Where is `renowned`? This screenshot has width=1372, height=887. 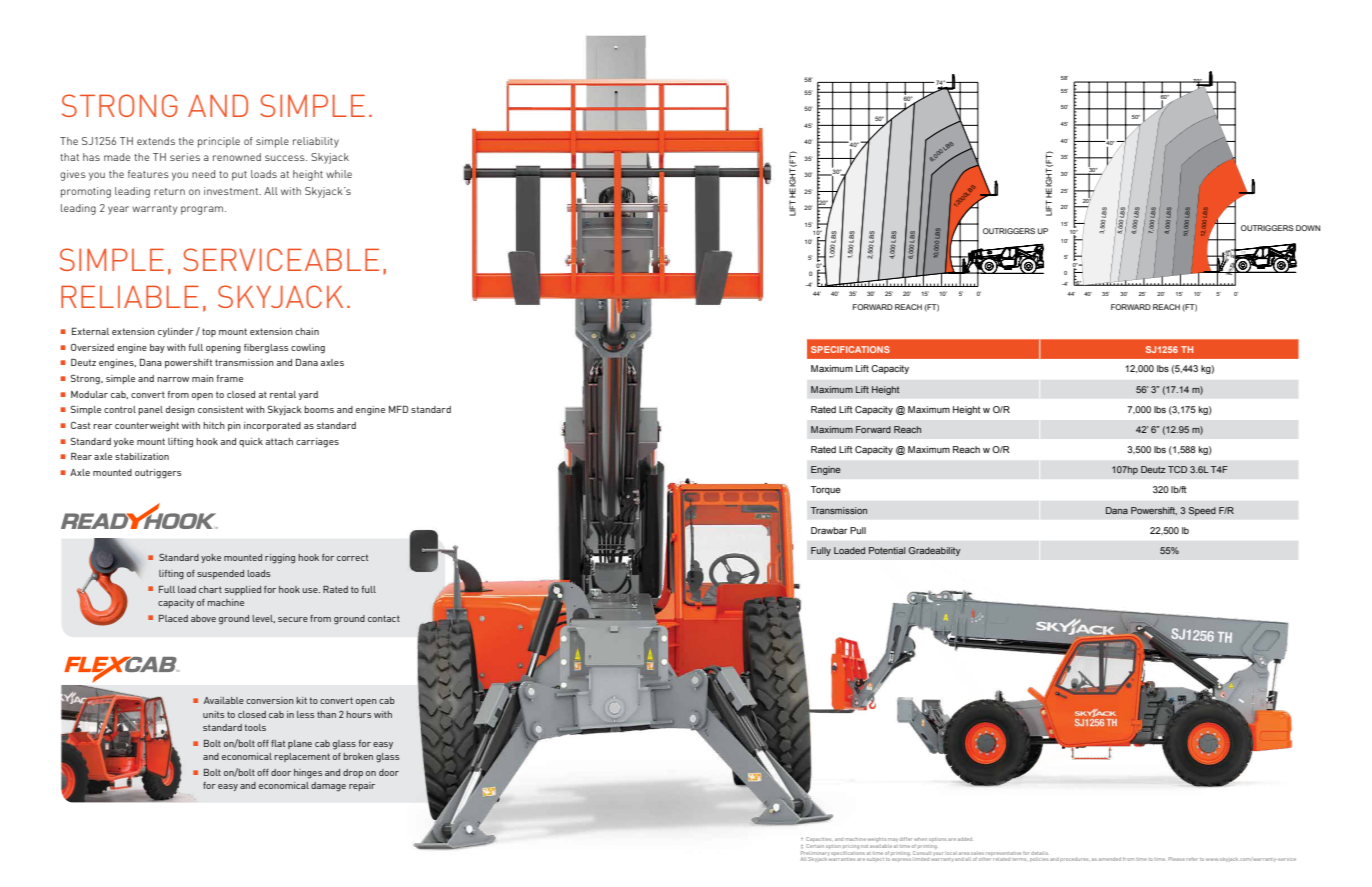
renowned is located at coordinates (237, 157).
